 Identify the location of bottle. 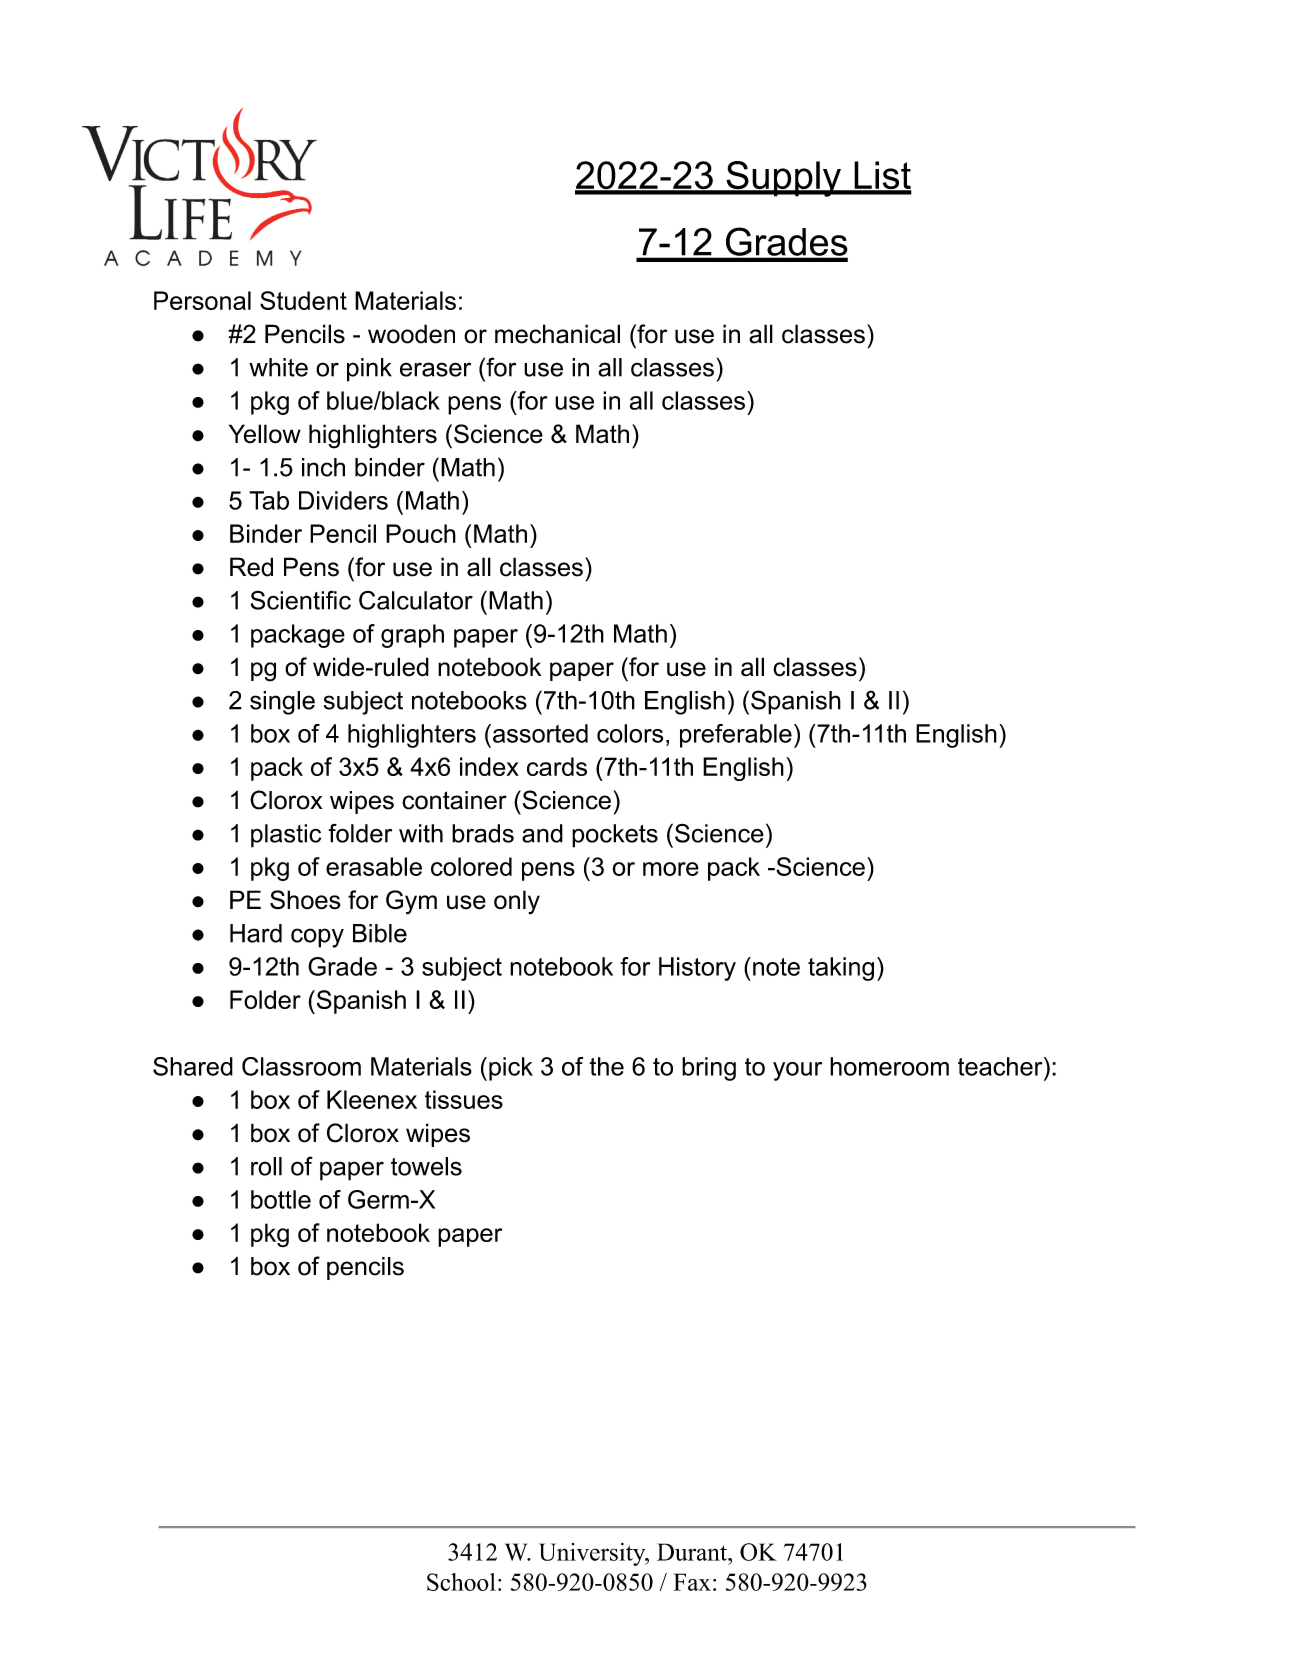
(281, 1199).
